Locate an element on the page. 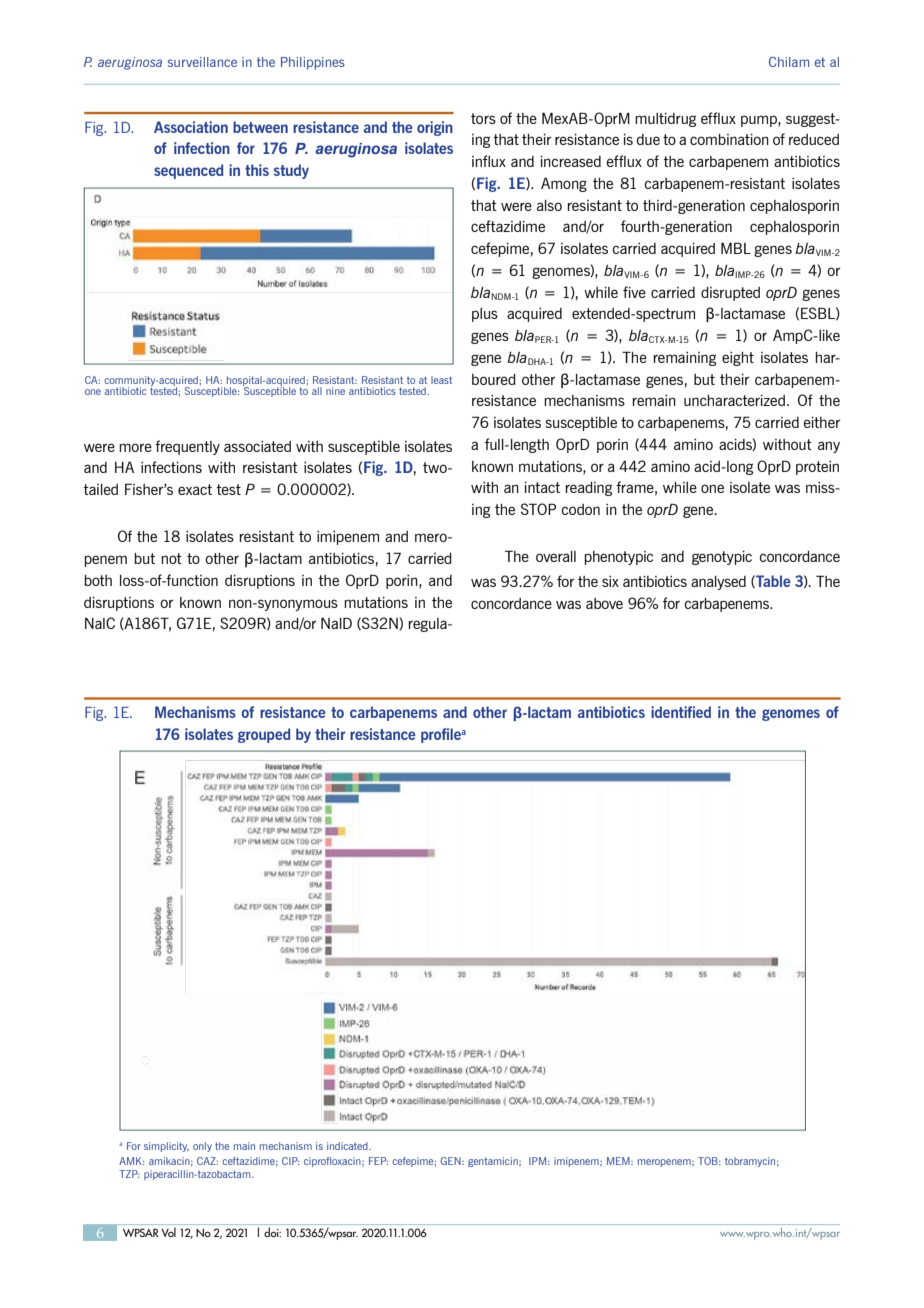  identified is located at coordinates (681, 712).
